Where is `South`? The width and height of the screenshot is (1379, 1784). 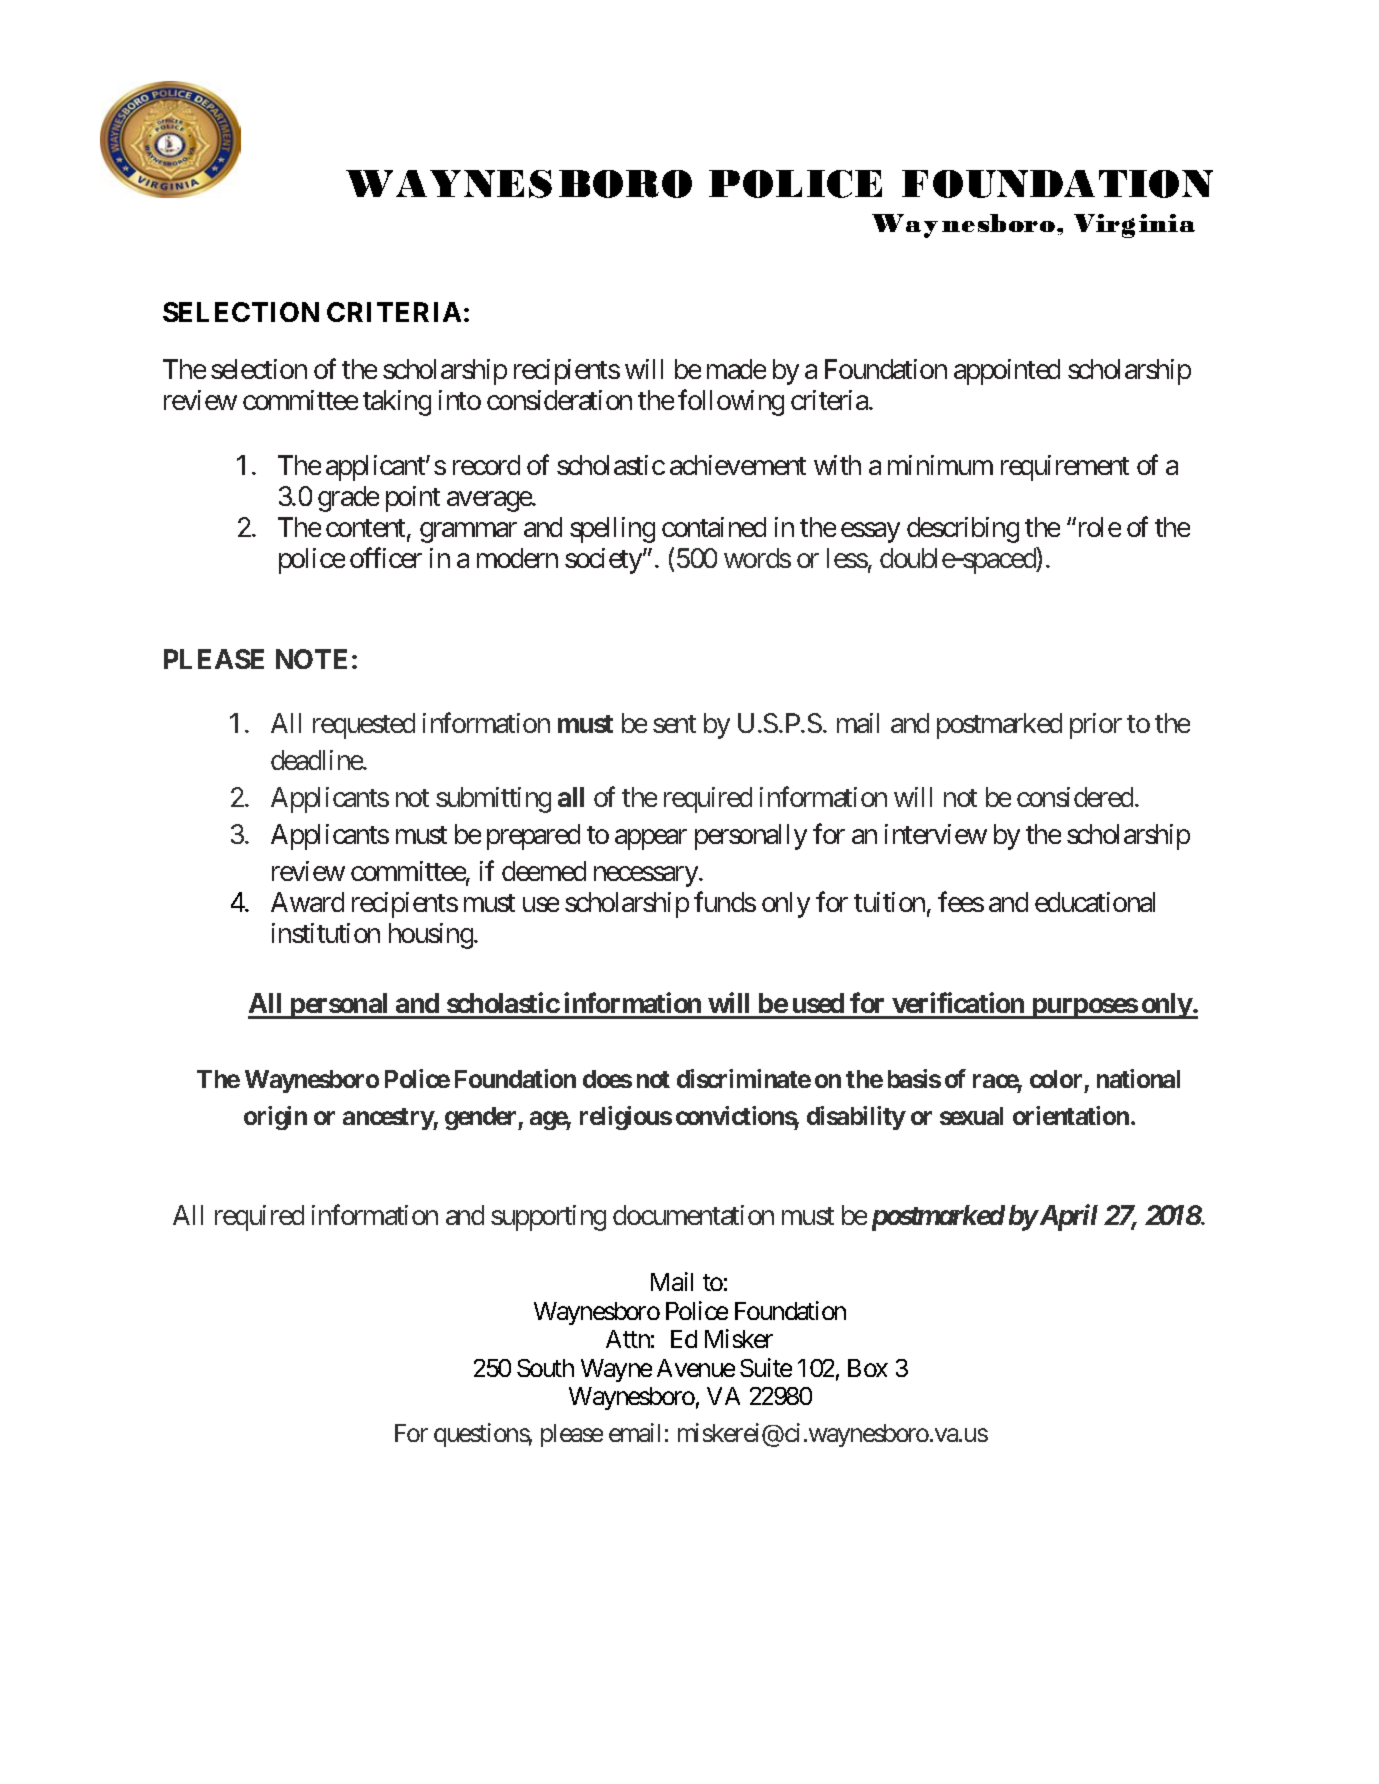
South is located at coordinates (545, 1368).
